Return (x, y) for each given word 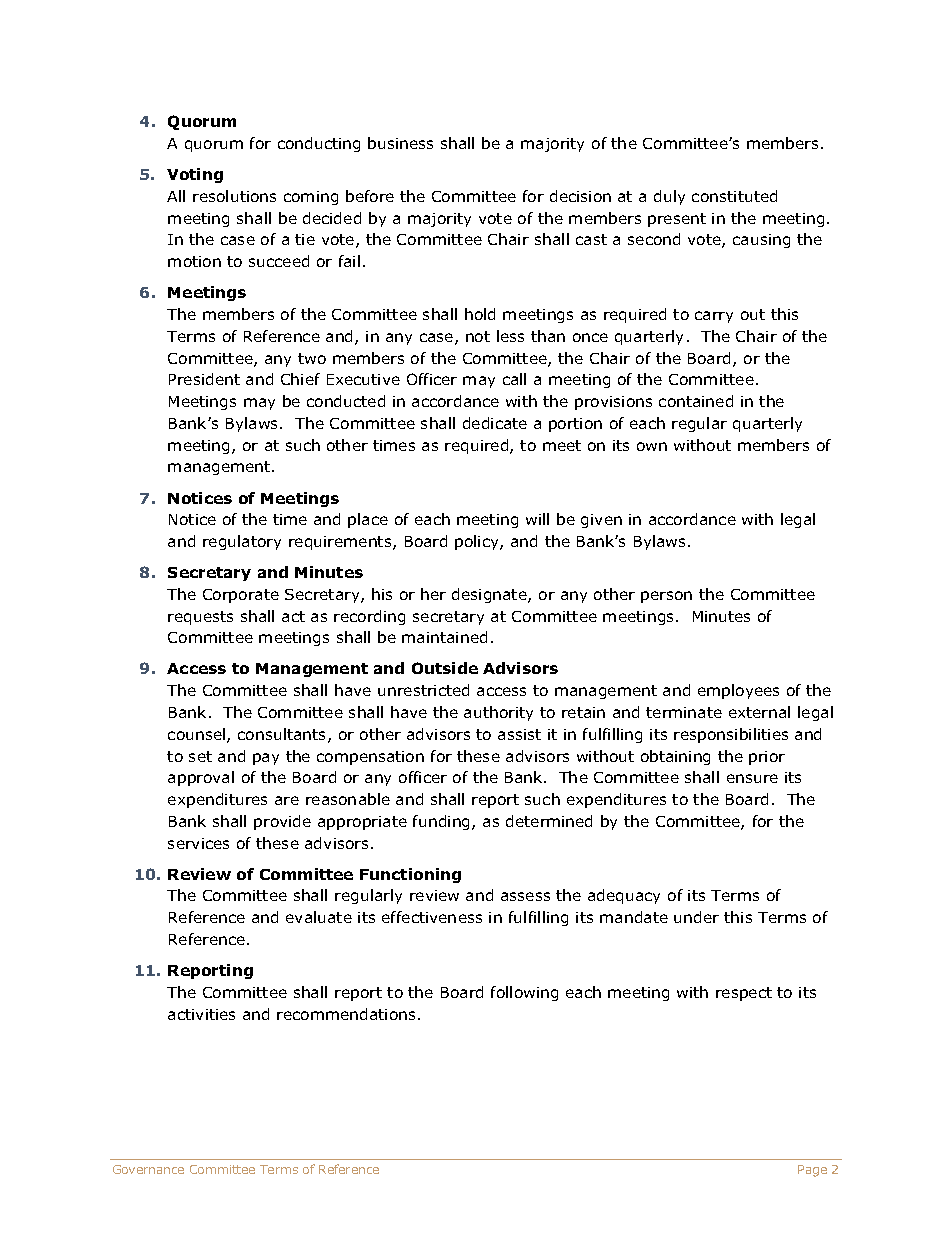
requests (200, 618)
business (400, 143)
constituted (734, 196)
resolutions (234, 196)
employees (738, 691)
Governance (148, 1169)
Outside (445, 668)
